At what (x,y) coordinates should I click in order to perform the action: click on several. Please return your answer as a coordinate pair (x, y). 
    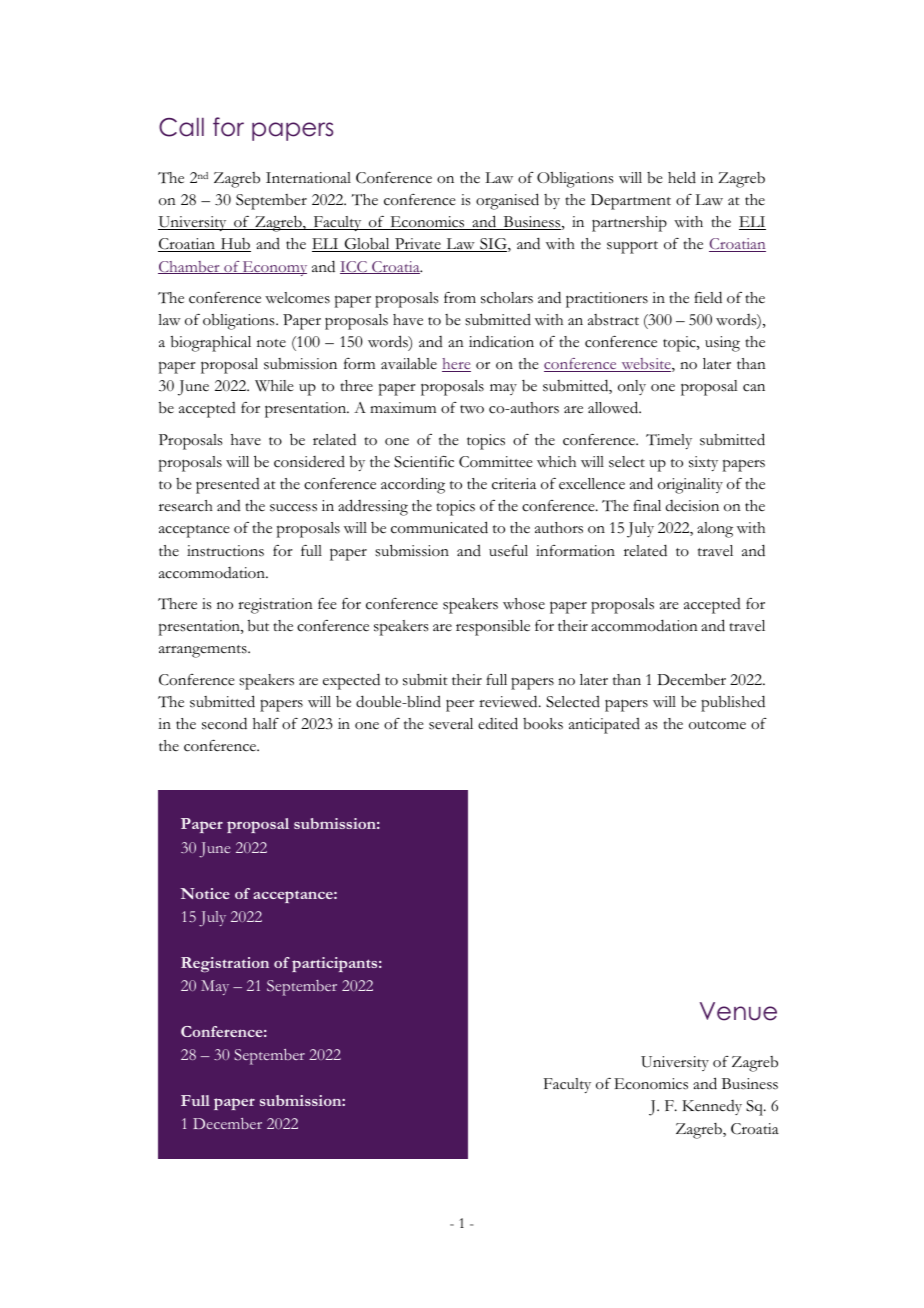
    Looking at the image, I should click on (451, 724).
